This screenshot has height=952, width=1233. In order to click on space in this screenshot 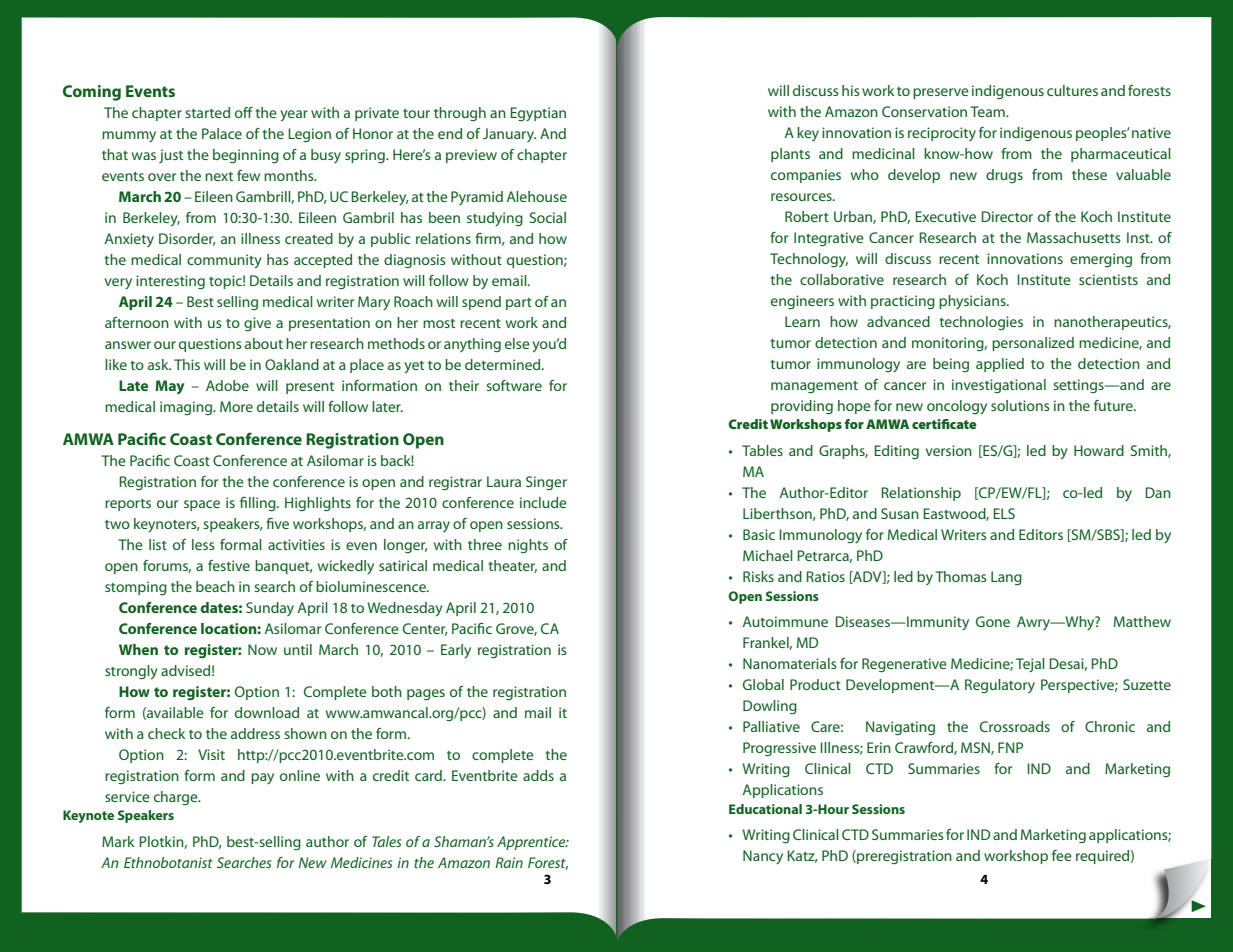, I will do `click(202, 505)`.
